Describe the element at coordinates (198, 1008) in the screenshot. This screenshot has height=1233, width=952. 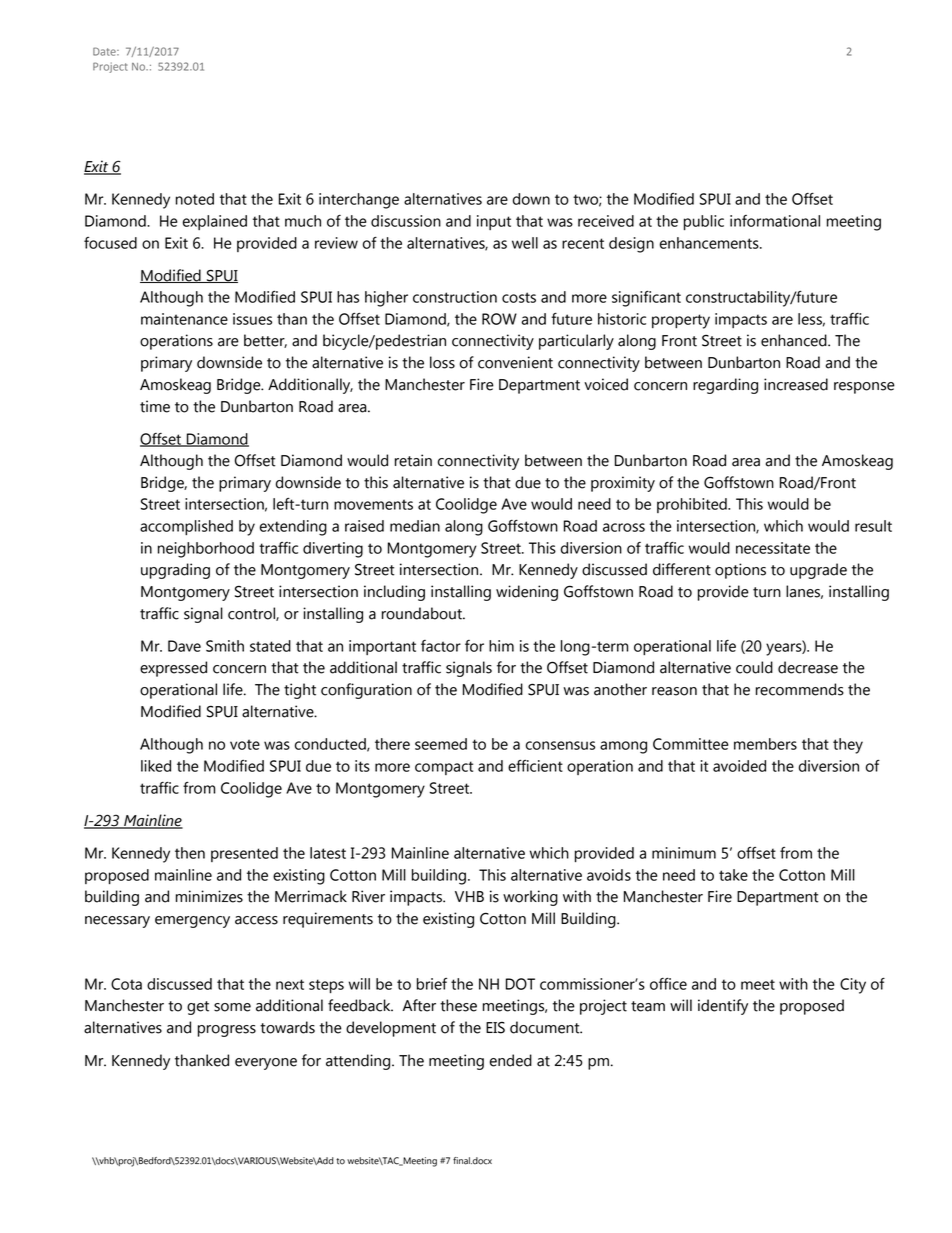
I see `get` at that location.
